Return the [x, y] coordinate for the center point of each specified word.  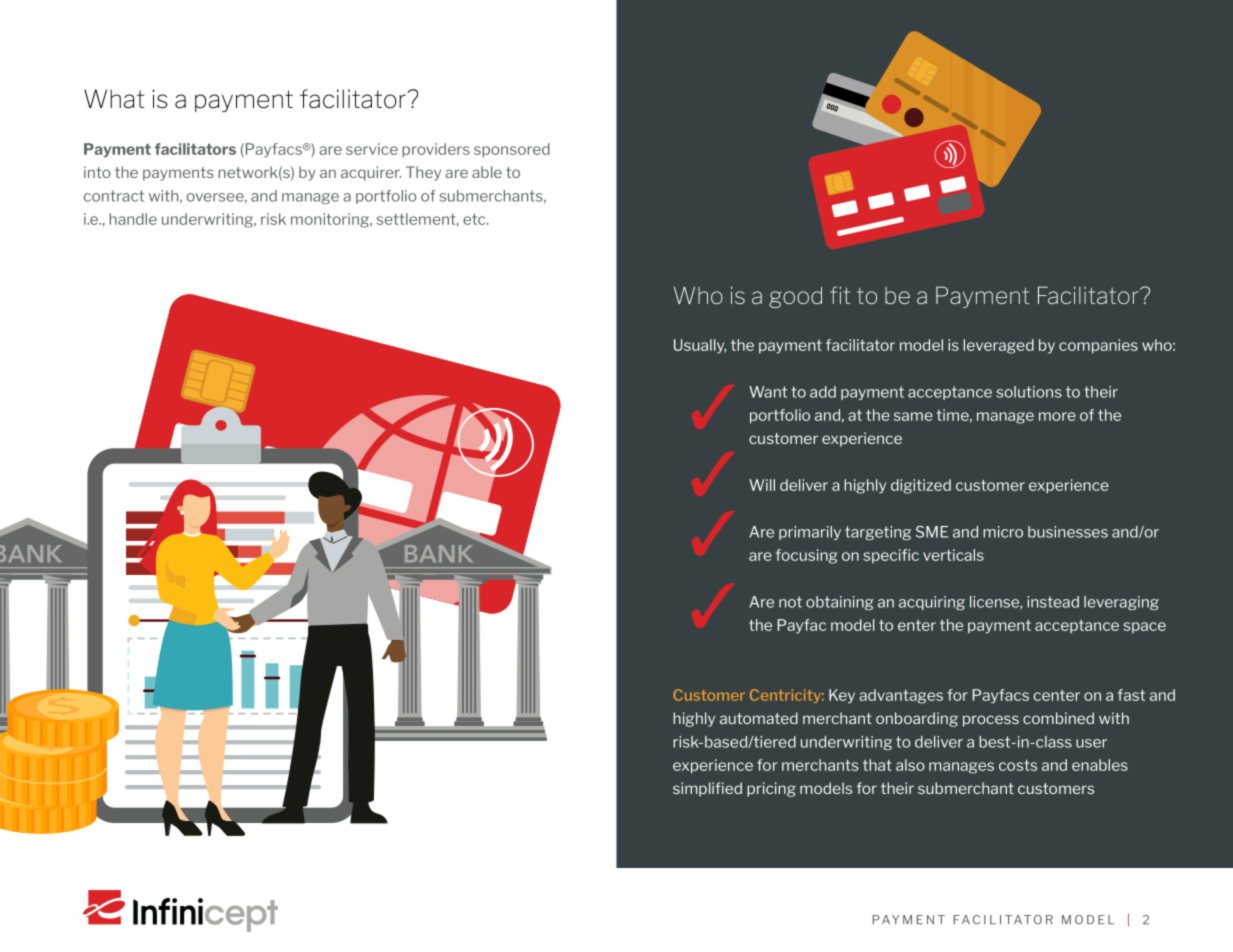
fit [840, 295]
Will [762, 485]
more [1057, 416]
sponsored [512, 150]
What [114, 99]
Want [768, 392]
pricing [771, 789]
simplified [707, 789]
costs [1018, 765]
